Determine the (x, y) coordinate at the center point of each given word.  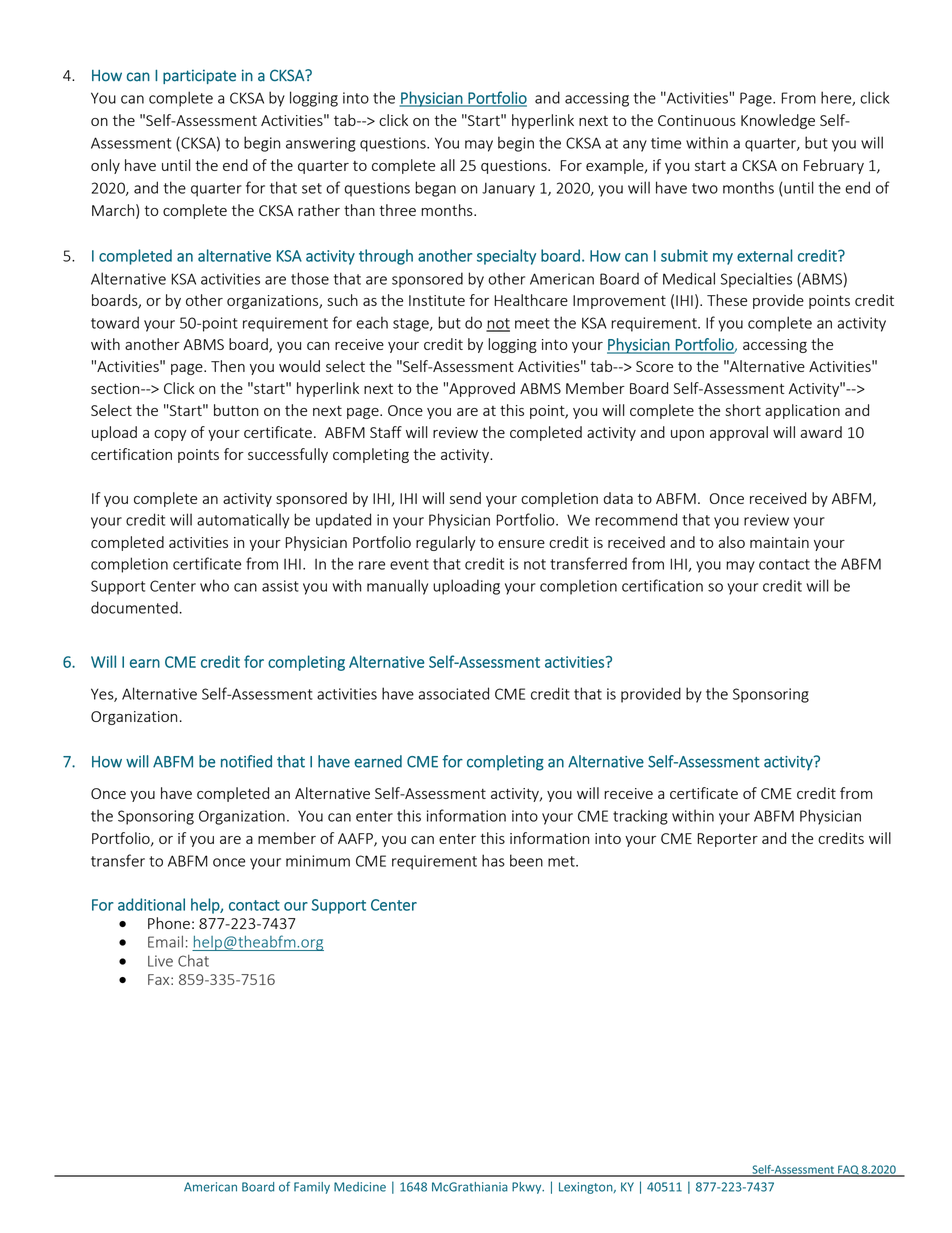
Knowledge (778, 121)
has (493, 860)
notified (246, 761)
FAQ (848, 1171)
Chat (193, 961)
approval (739, 433)
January (508, 190)
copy (170, 435)
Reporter (727, 840)
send (465, 498)
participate (199, 76)
